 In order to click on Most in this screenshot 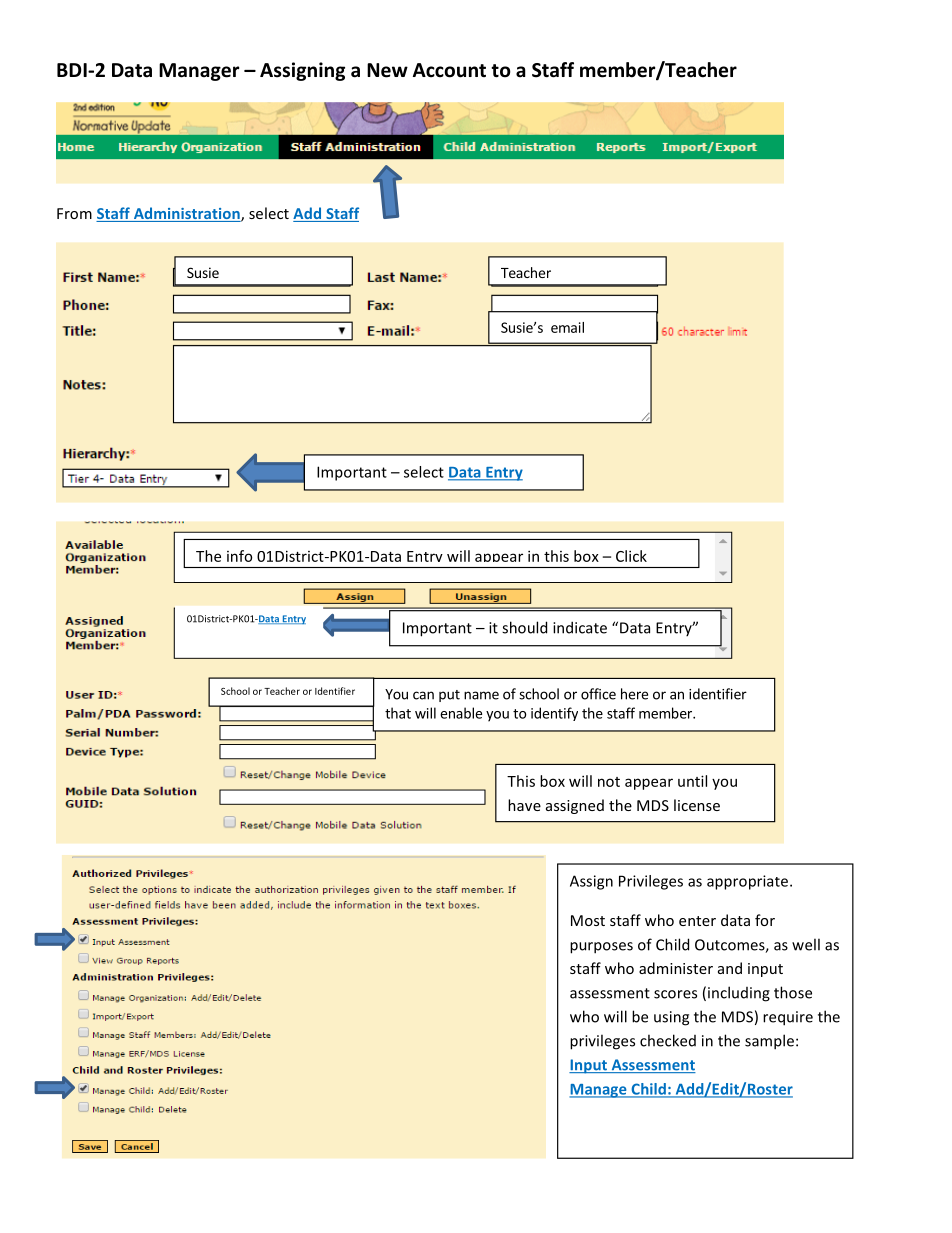, I will do `click(588, 920)`.
